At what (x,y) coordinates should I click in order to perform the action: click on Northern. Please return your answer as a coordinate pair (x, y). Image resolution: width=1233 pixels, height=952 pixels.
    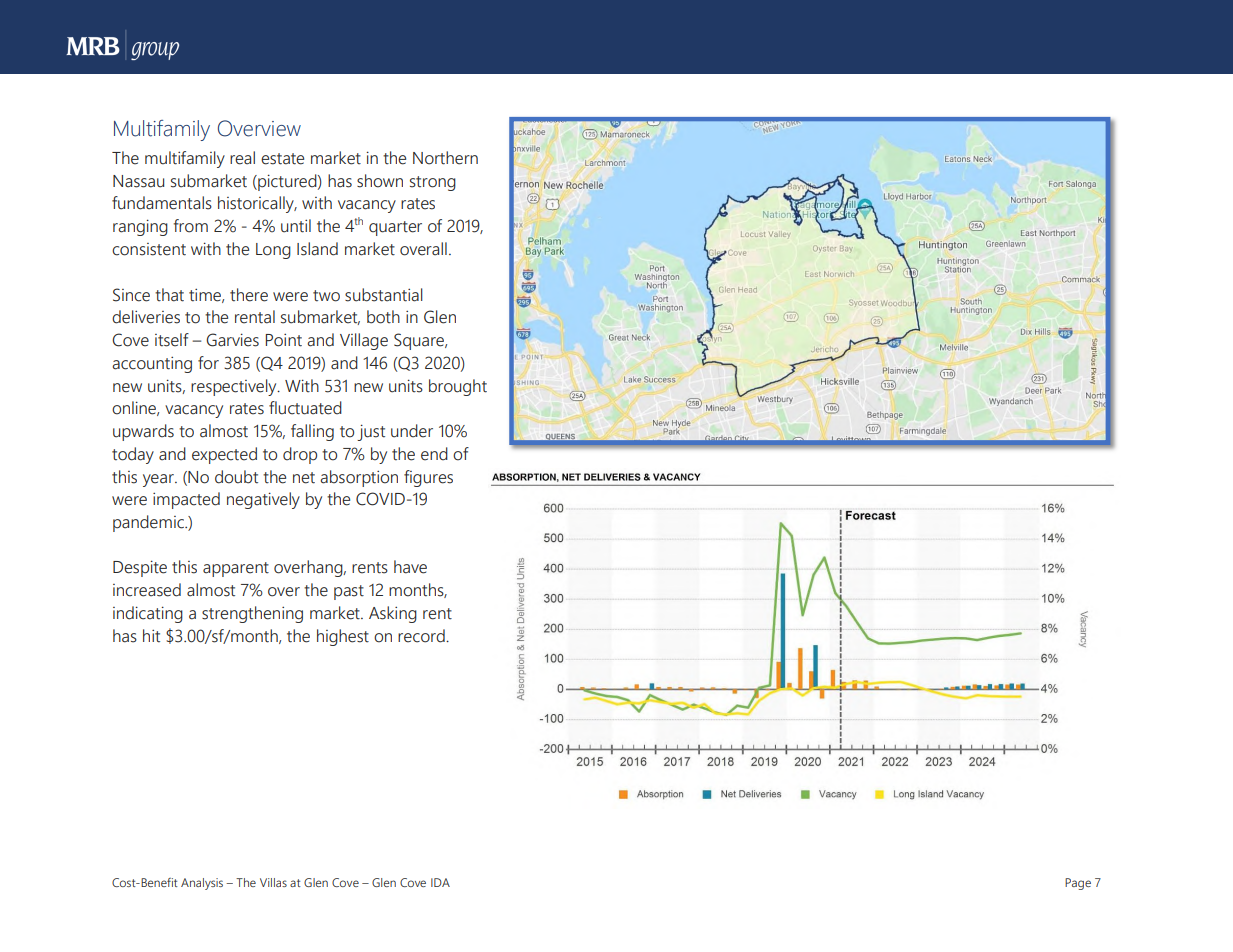
    Looking at the image, I should click on (445, 158).
